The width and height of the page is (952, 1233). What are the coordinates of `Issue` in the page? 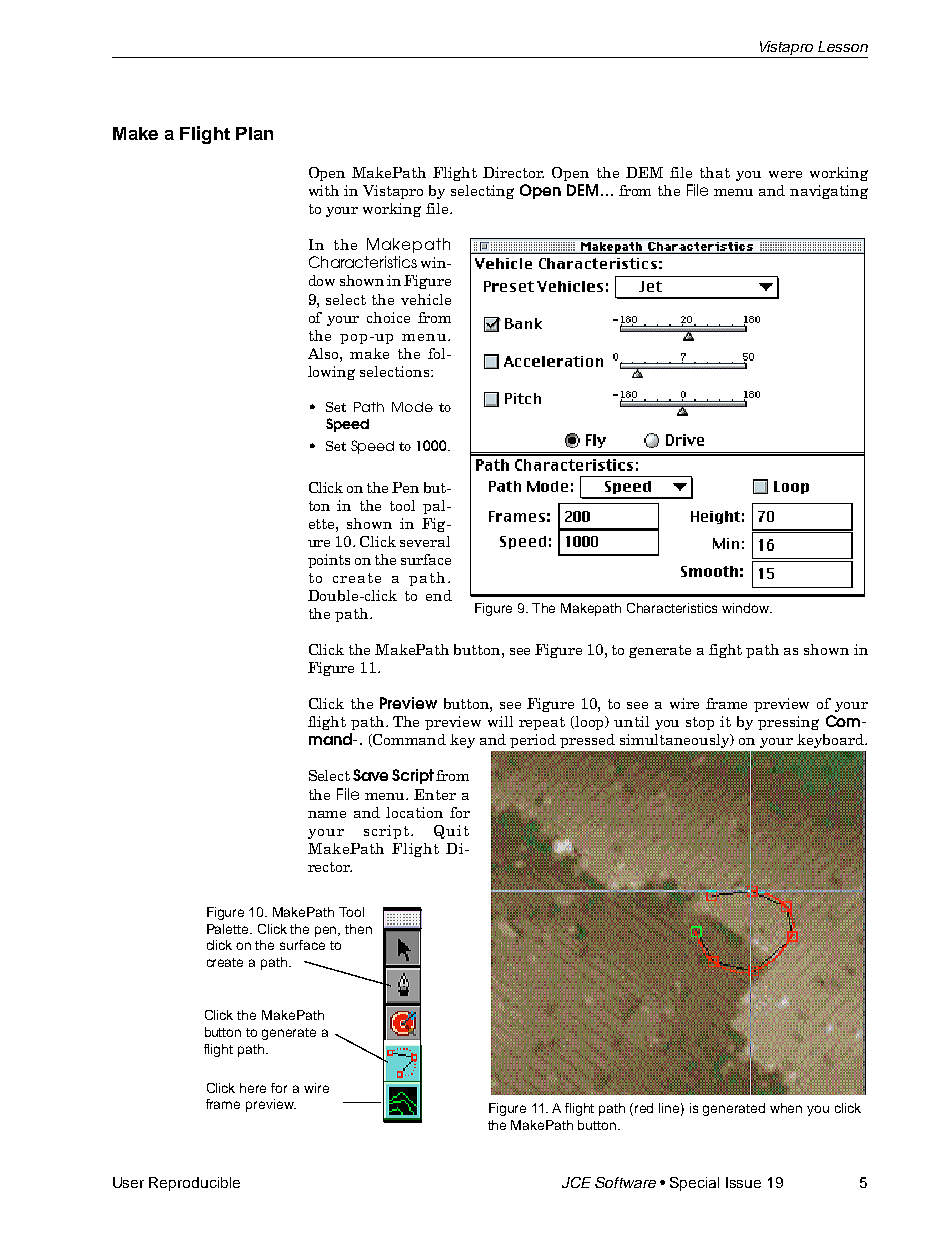 It's located at (743, 1182).
